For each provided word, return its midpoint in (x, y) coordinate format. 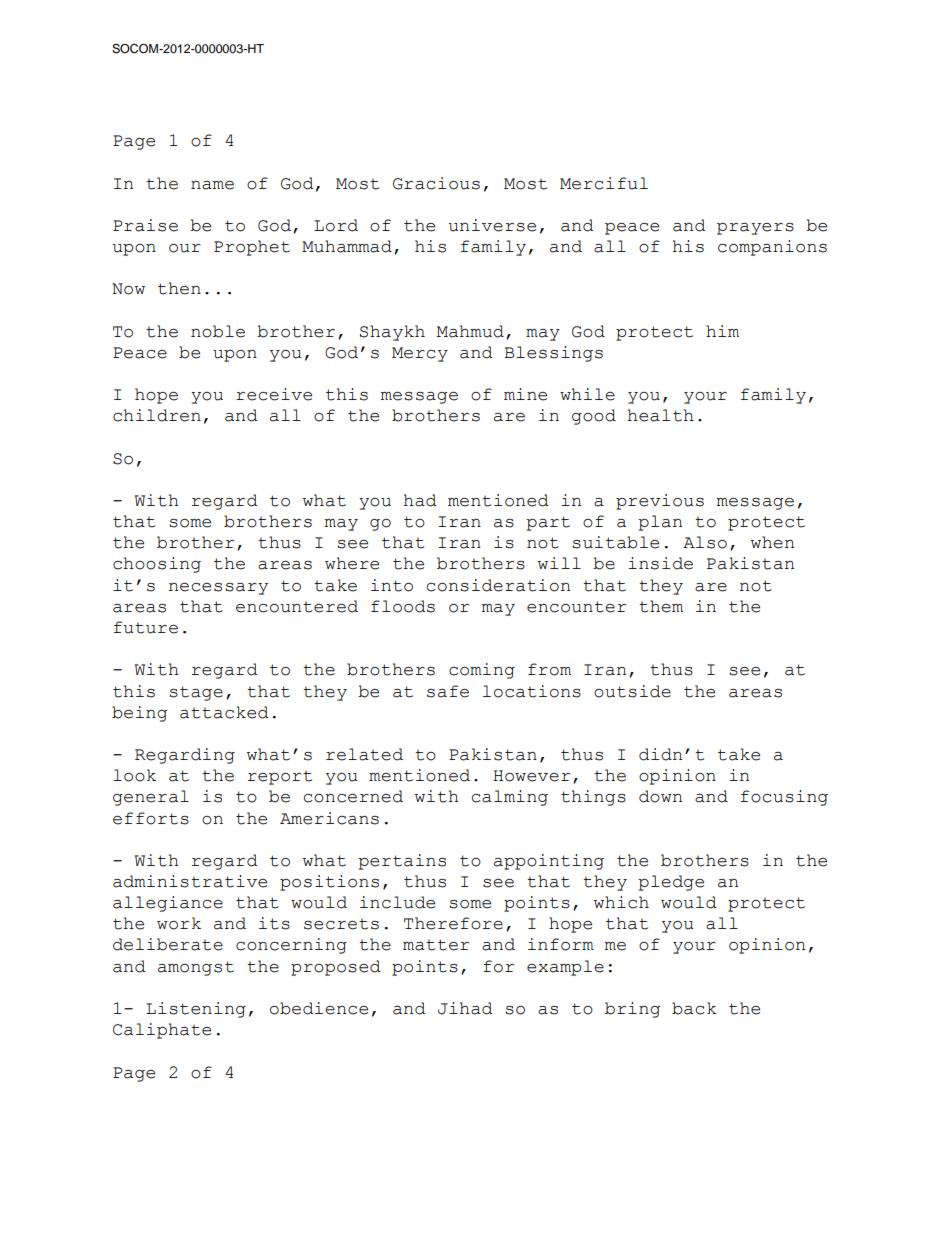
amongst (196, 968)
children (157, 415)
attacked (224, 712)
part (548, 523)
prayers (755, 229)
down (660, 796)
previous (660, 502)
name (212, 185)
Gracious (436, 183)
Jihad (465, 1008)
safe (448, 691)
